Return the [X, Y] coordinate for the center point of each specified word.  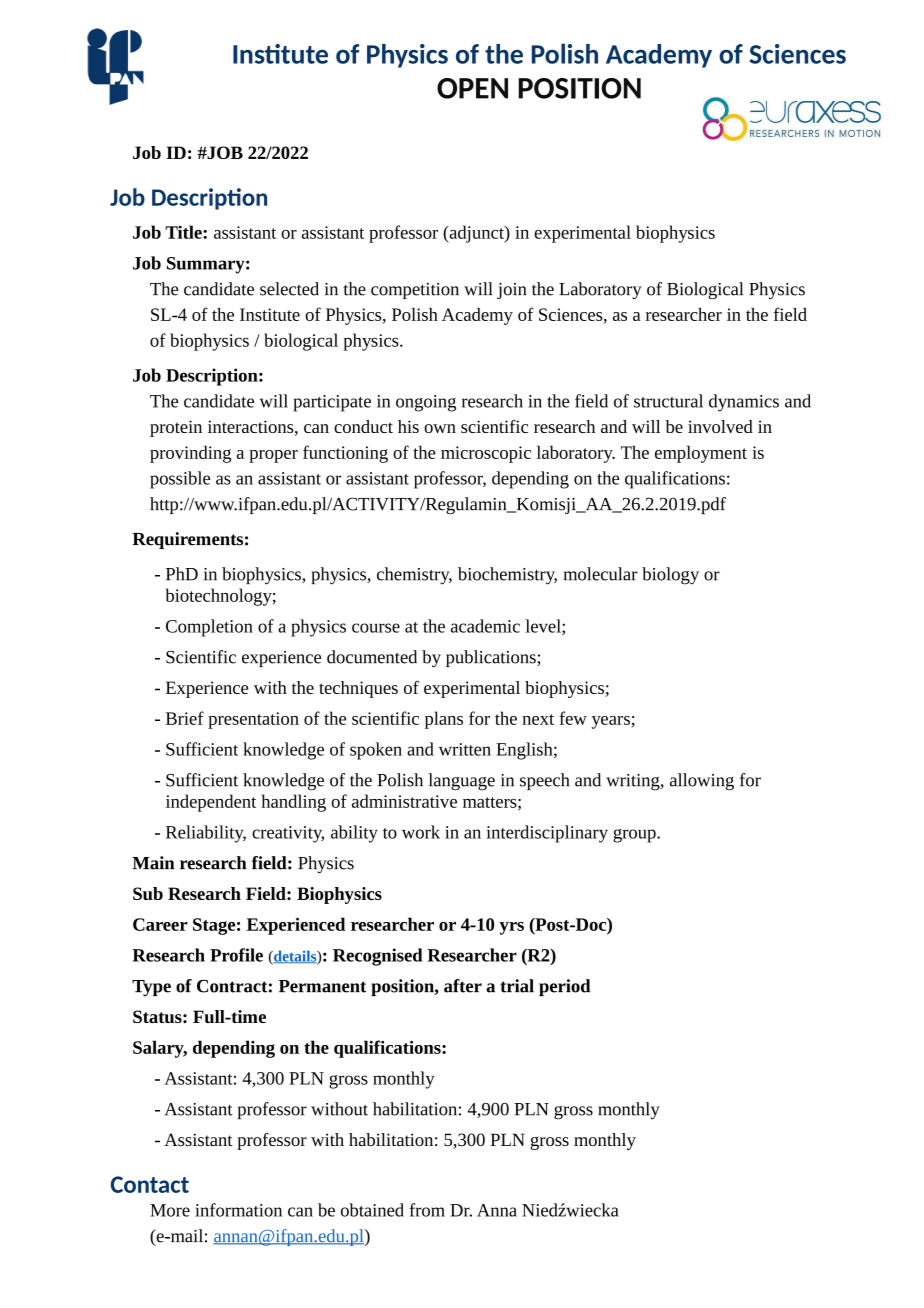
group [635, 836]
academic [485, 626]
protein [176, 428]
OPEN [472, 88]
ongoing [426, 403]
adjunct [476, 234]
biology [670, 576]
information [238, 1210]
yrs [511, 928]
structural [668, 401]
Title [184, 232]
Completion [209, 628]
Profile [236, 955]
